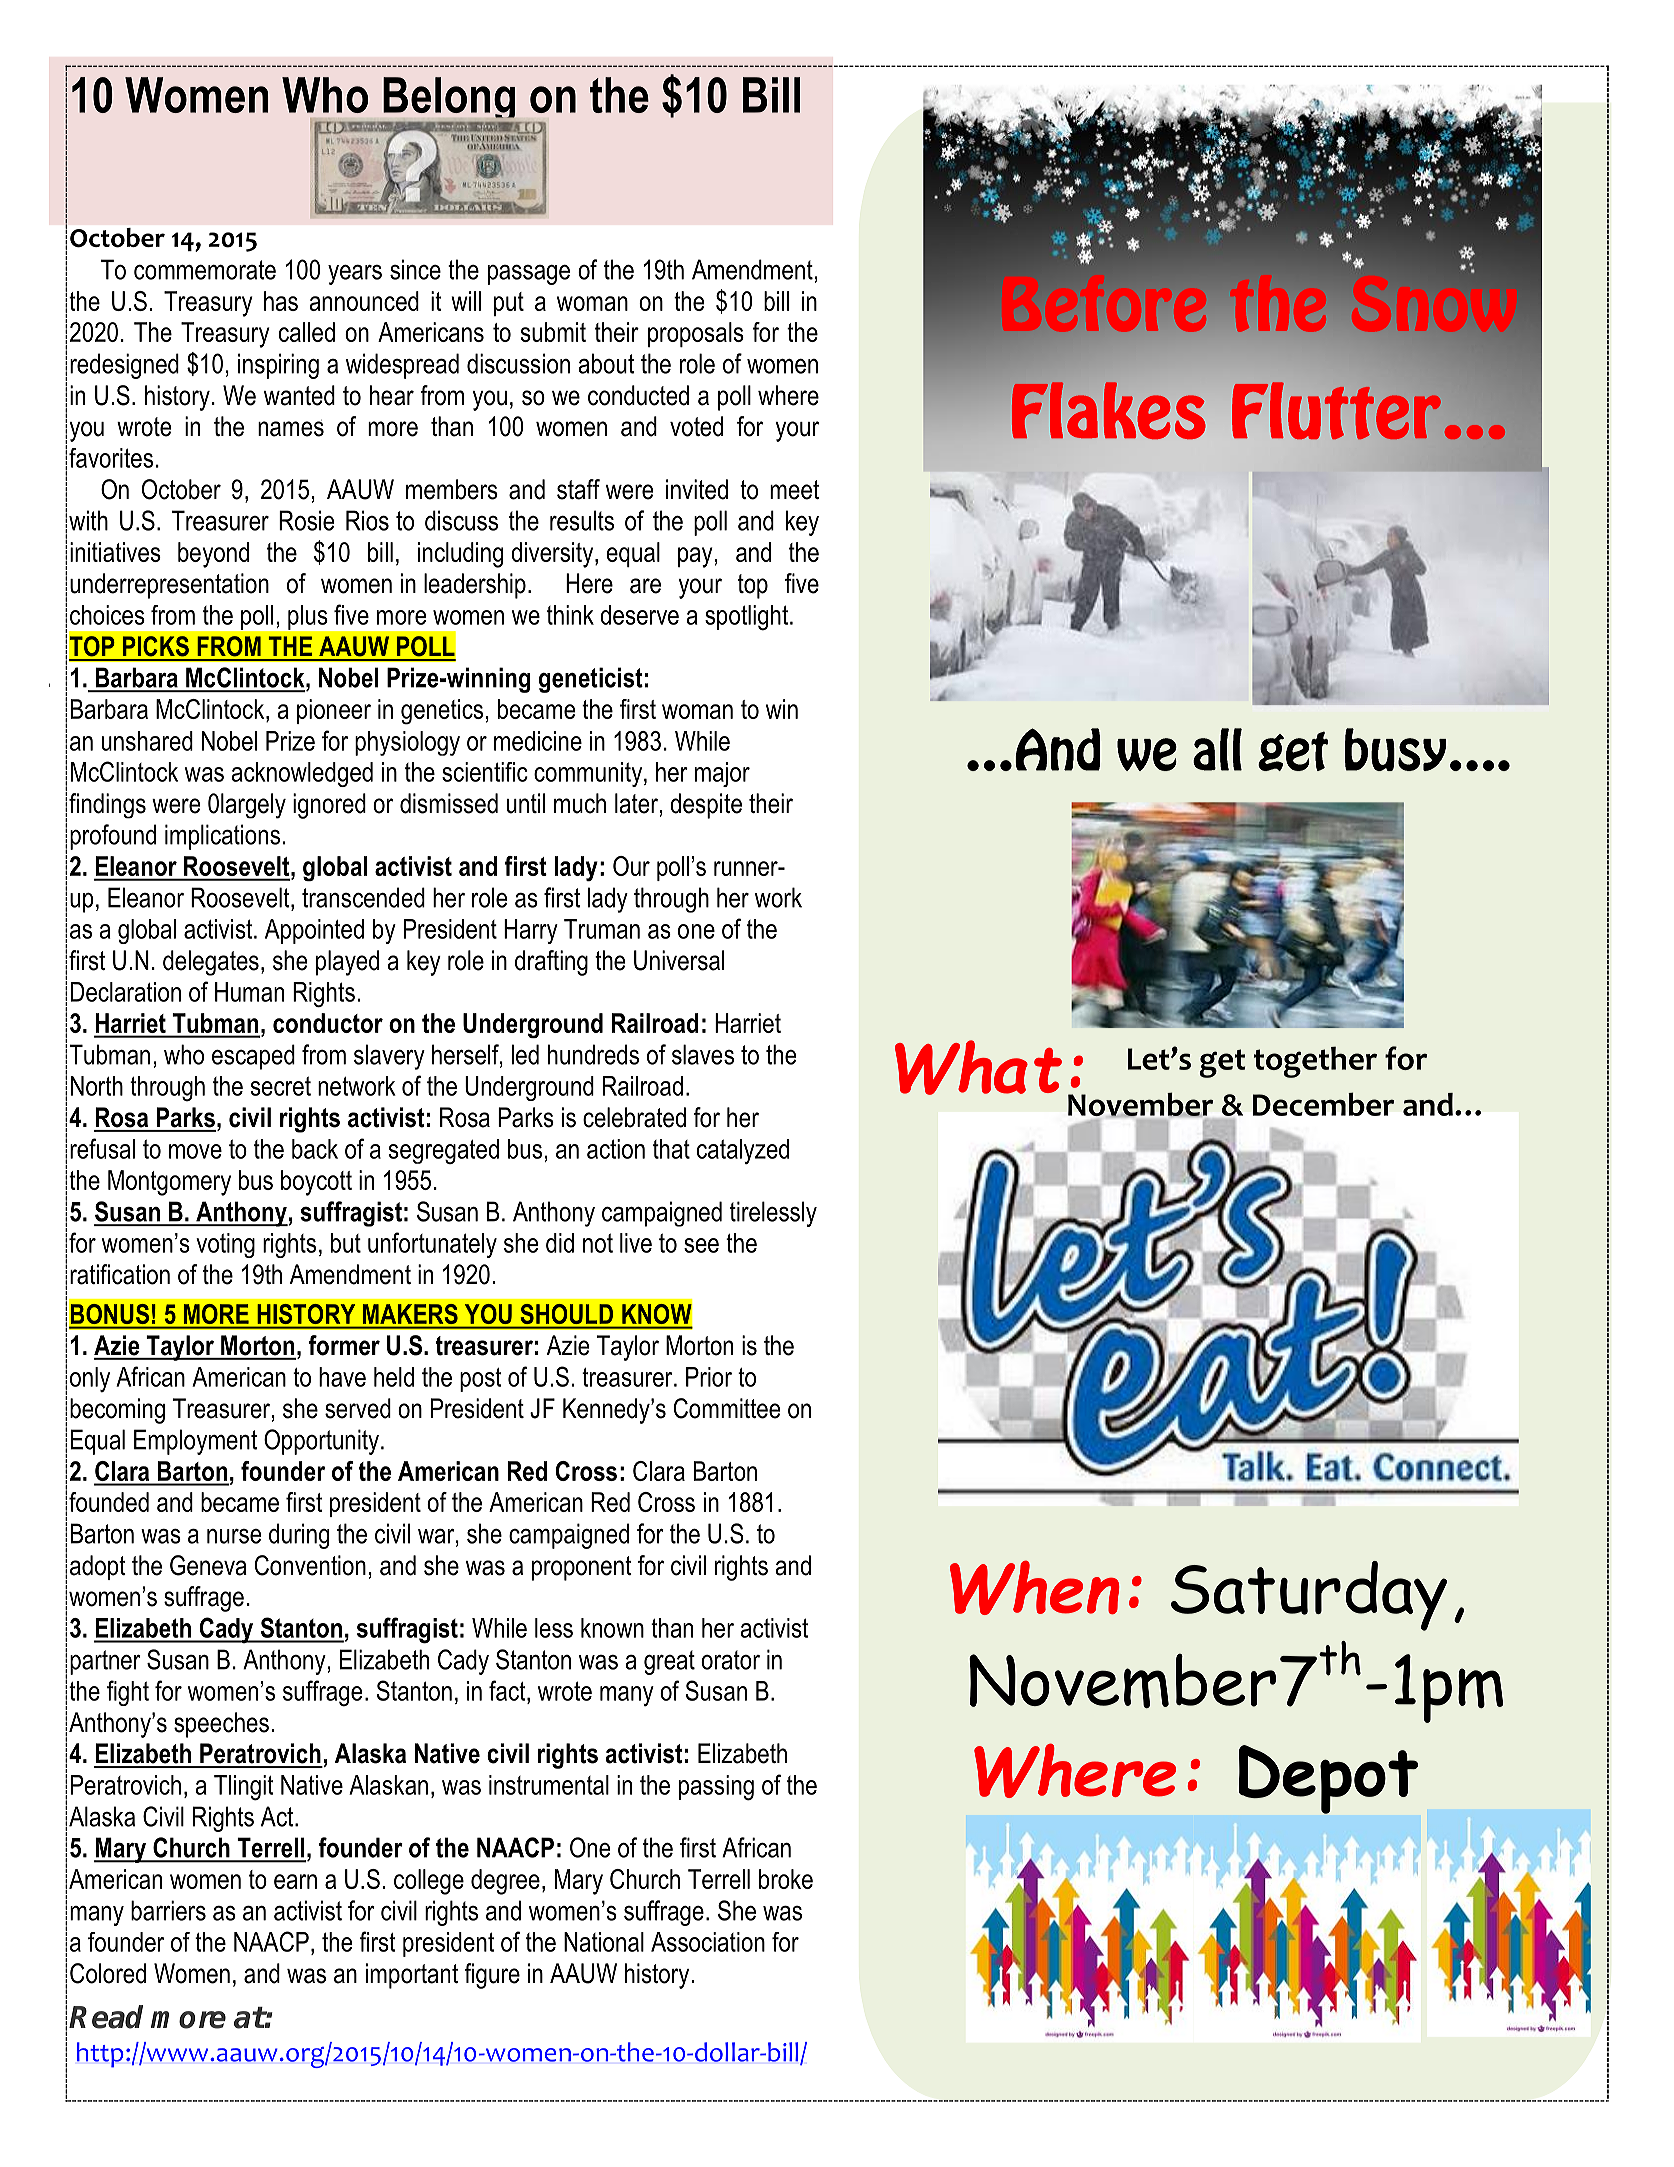 Image resolution: width=1674 pixels, height=2167 pixels. What do you see at coordinates (696, 334) in the screenshot?
I see `proposals` at bounding box center [696, 334].
